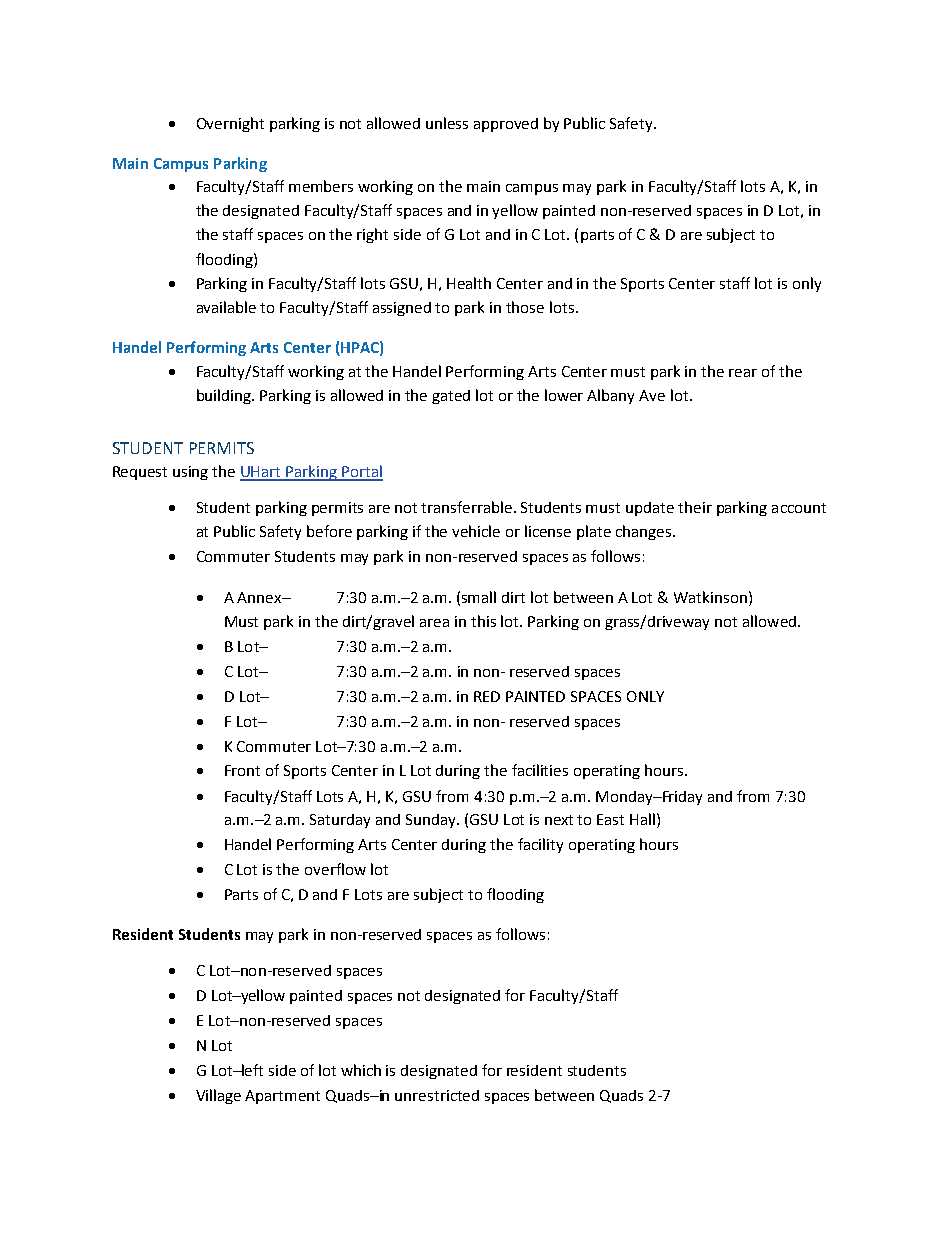 This screenshot has width=952, height=1233. I want to click on Annex, so click(260, 597).
